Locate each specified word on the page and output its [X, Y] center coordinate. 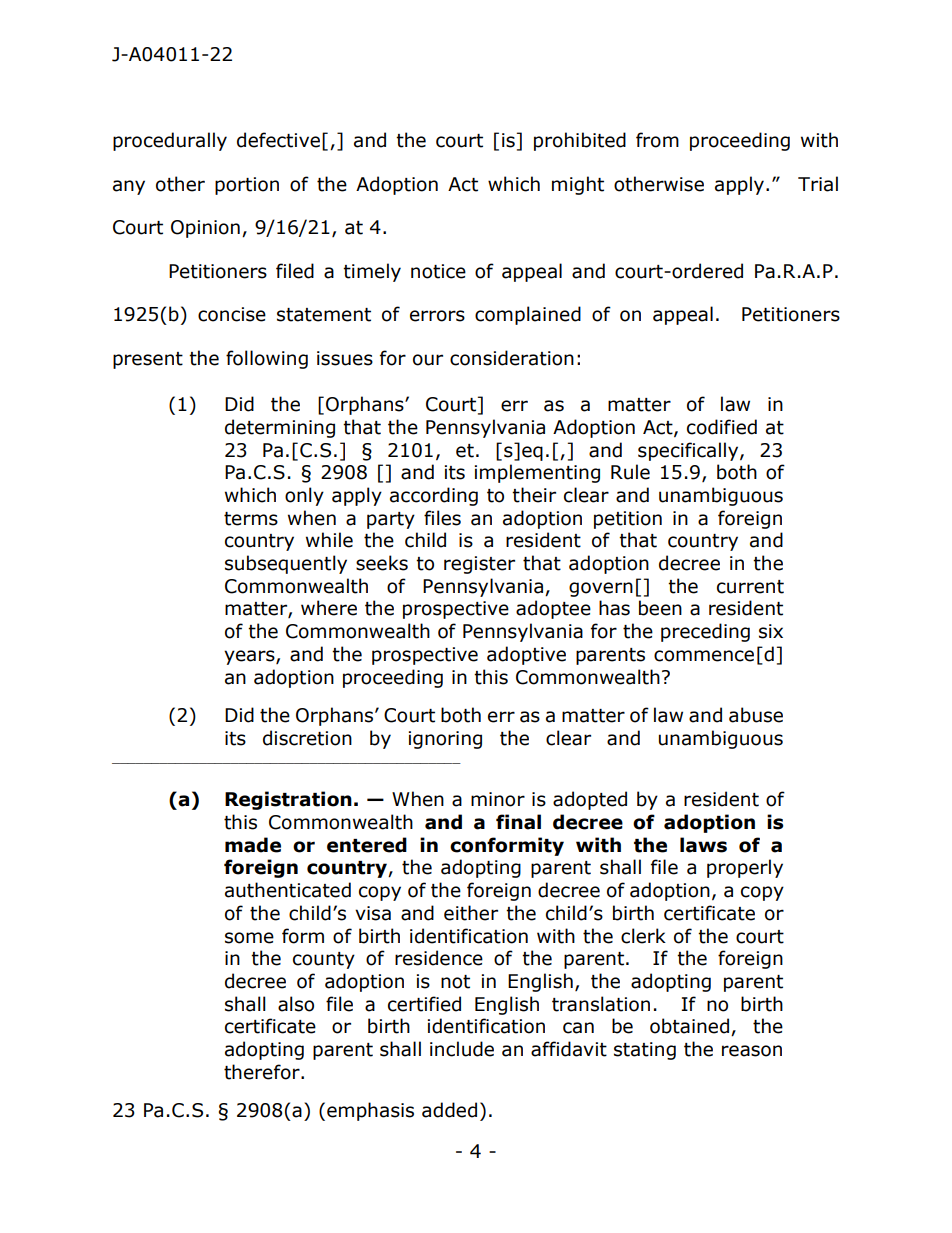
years [250, 657]
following [267, 359]
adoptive [526, 655]
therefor [263, 1072]
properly [745, 868]
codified [722, 427]
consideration [512, 358]
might [578, 185]
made [253, 845]
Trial [818, 184]
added [449, 1110]
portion [247, 186]
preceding [705, 632]
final [518, 822]
